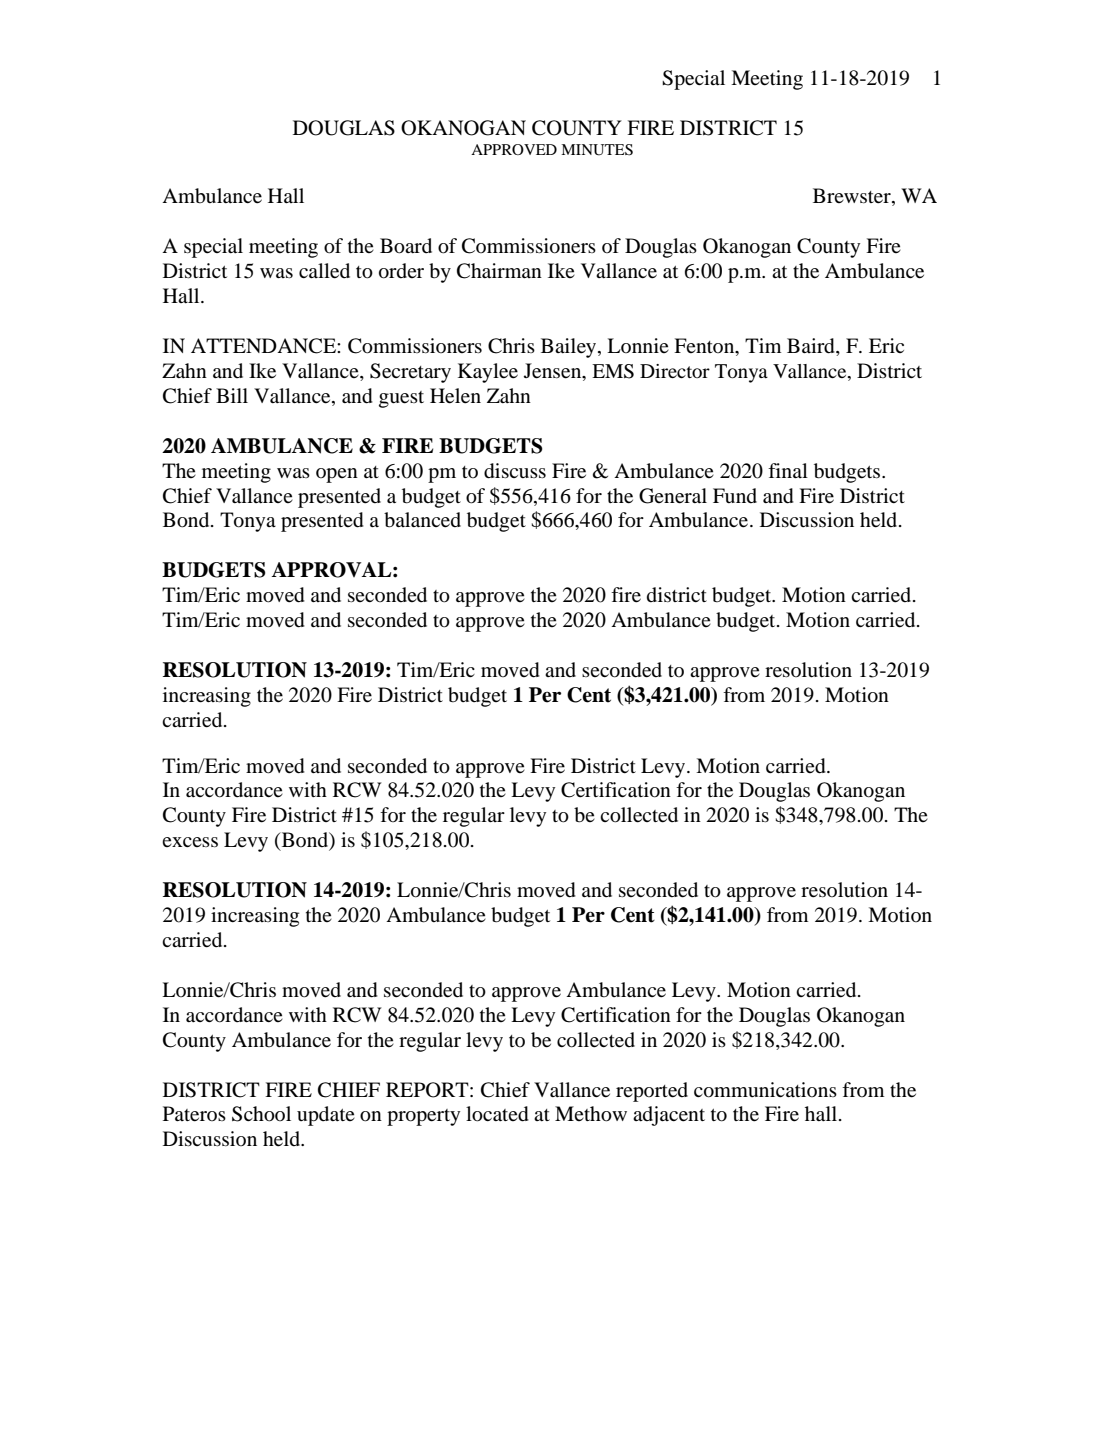 Image resolution: width=1105 pixels, height=1430 pixels. Describe the element at coordinates (705, 347) in the screenshot. I see `Fenton` at that location.
